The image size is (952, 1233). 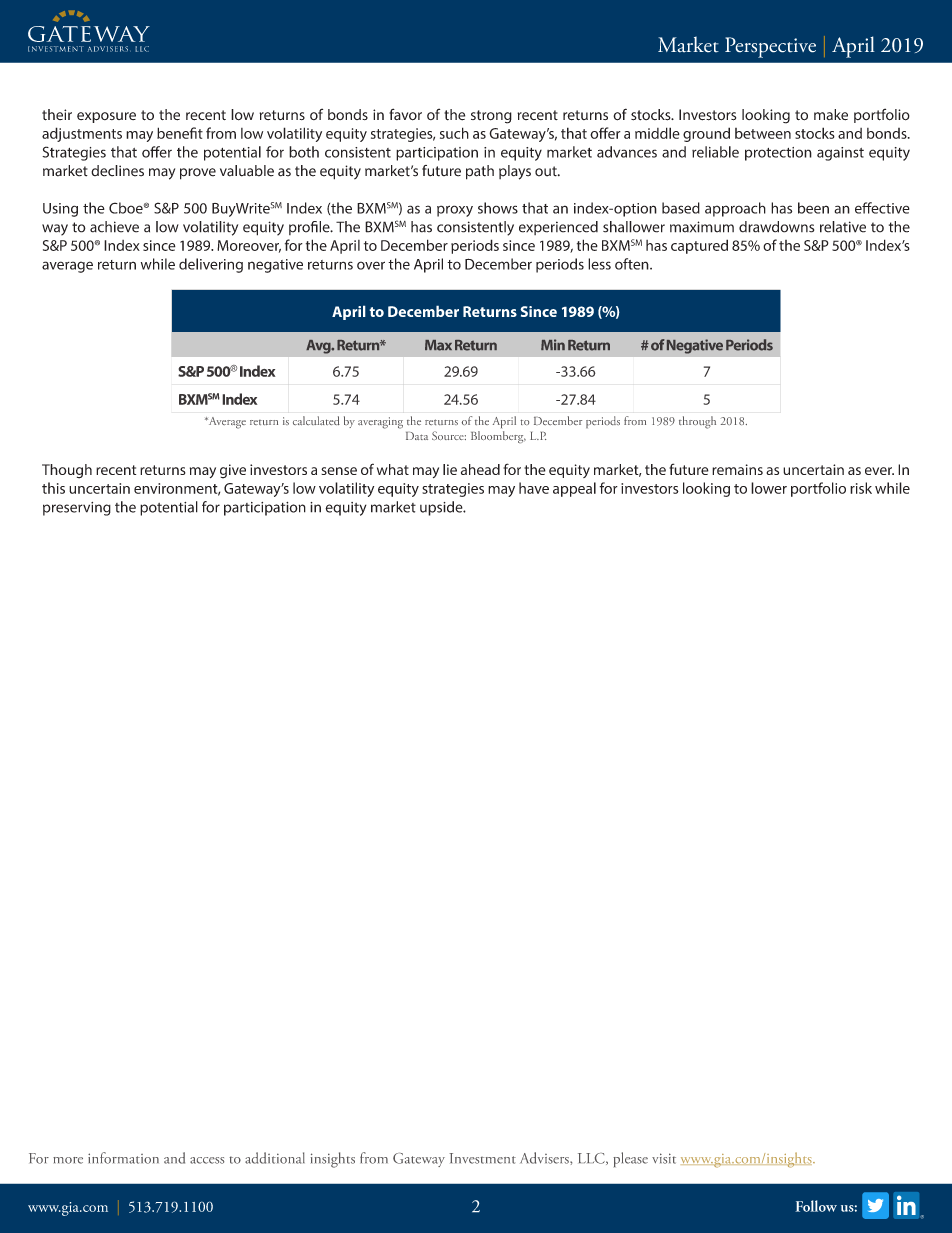 I want to click on have, so click(x=534, y=488).
